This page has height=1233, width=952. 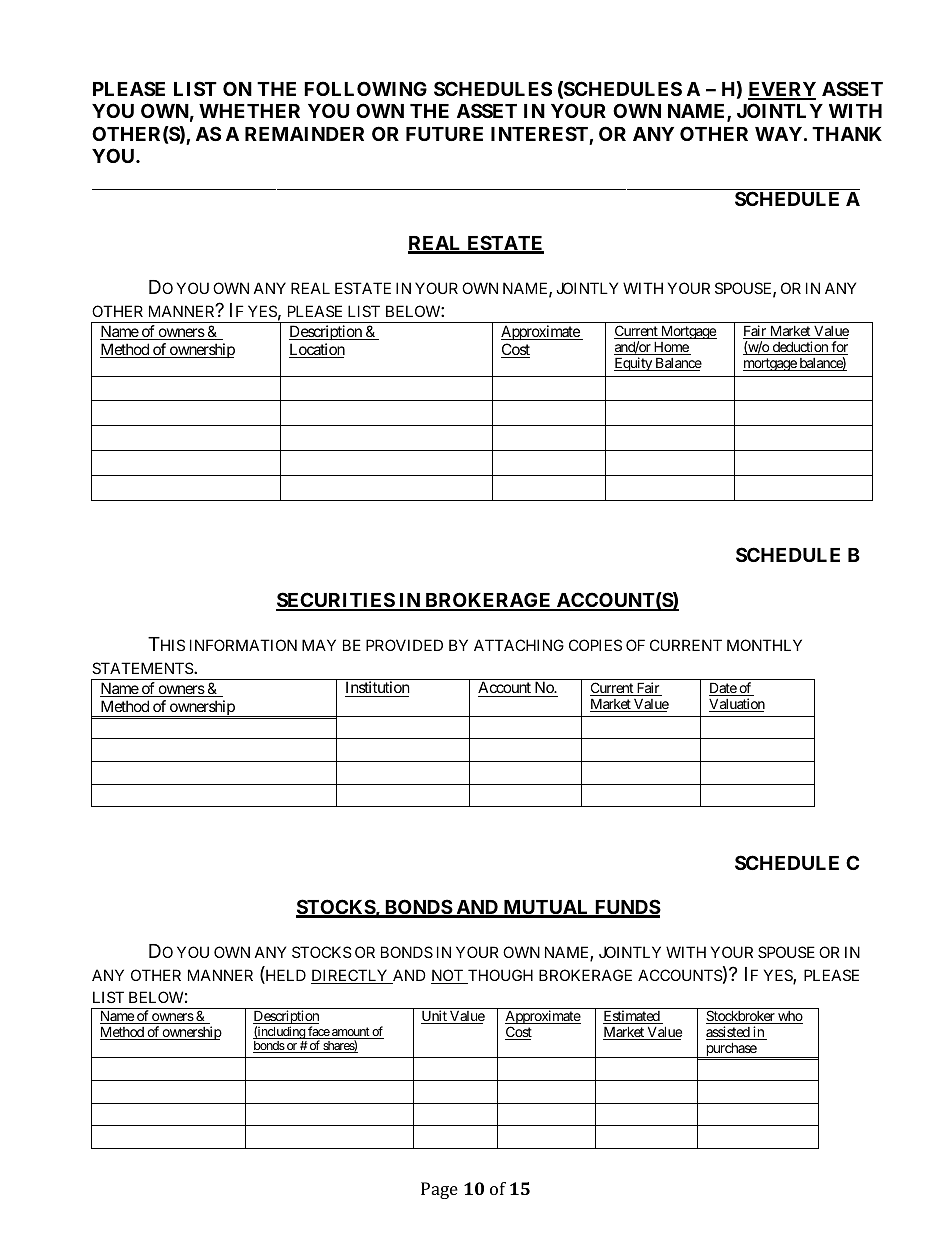 What do you see at coordinates (318, 1032) in the page?
I see `face` at bounding box center [318, 1032].
